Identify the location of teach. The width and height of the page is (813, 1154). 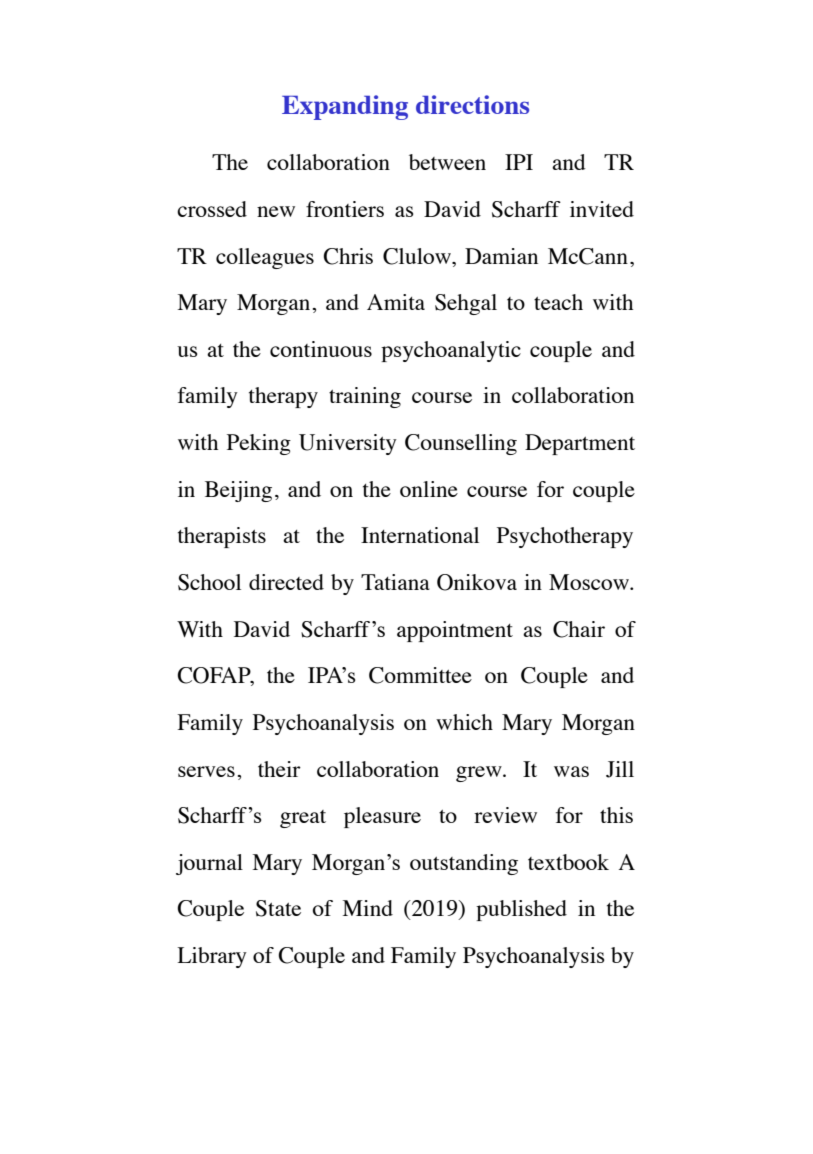
(558, 302).
